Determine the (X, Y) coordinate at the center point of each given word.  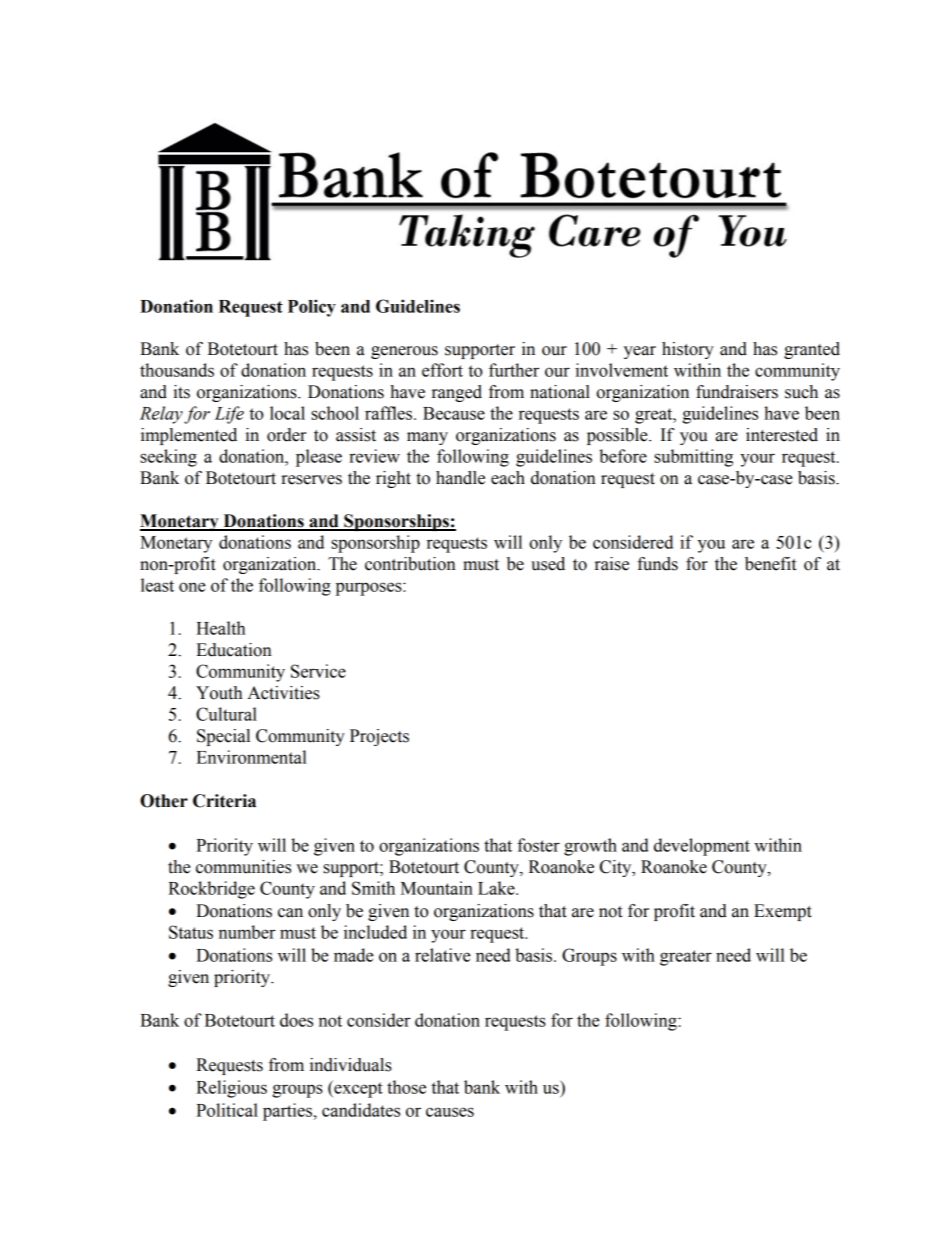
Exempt (783, 912)
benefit (770, 564)
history (688, 350)
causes (450, 1112)
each (508, 478)
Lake (497, 888)
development (702, 847)
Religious (231, 1089)
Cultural (226, 714)
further (514, 370)
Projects (379, 737)
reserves (311, 480)
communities (243, 867)
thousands (177, 370)
